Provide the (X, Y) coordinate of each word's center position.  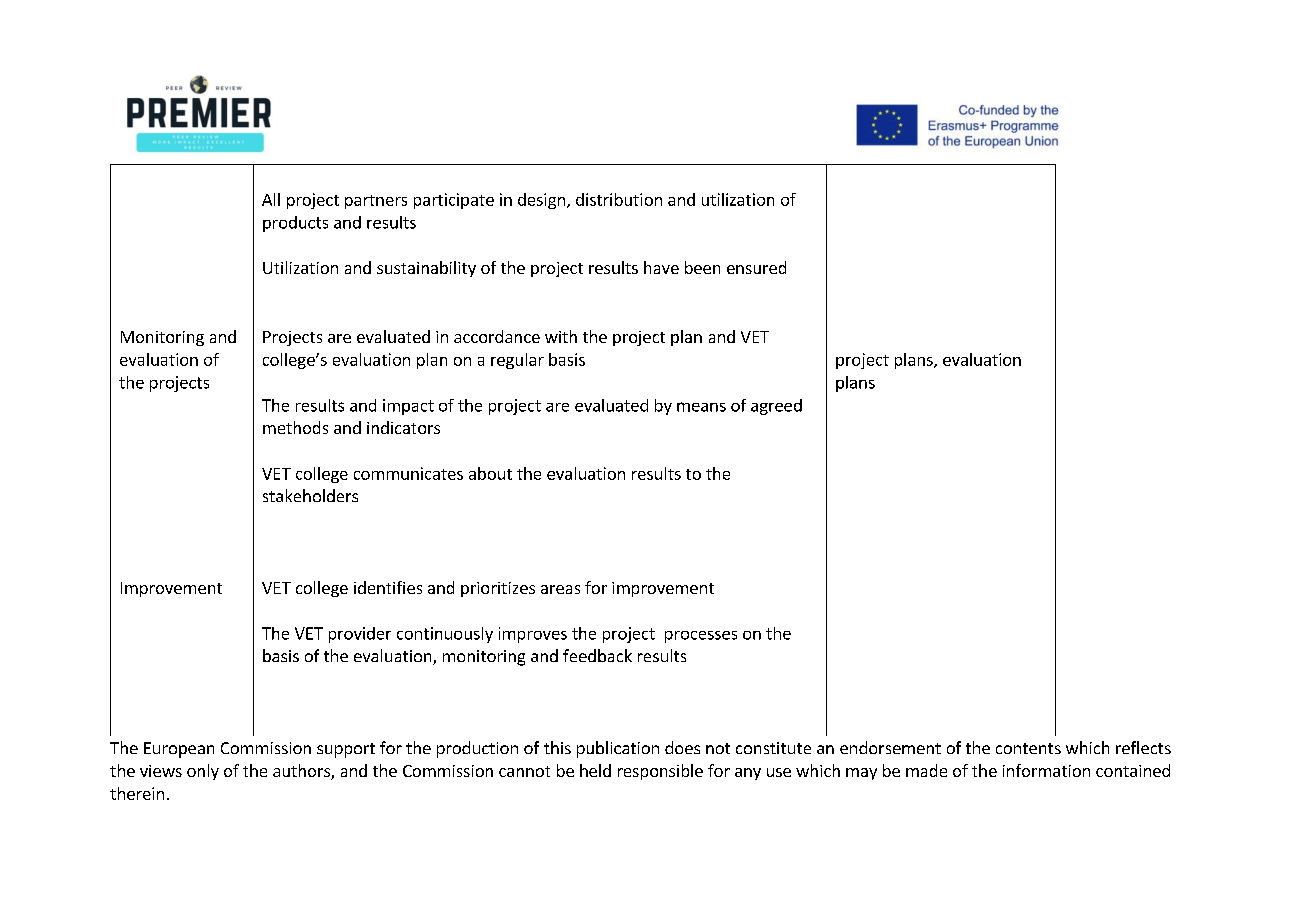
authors (302, 772)
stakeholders (310, 495)
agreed (776, 407)
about (490, 473)
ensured (756, 267)
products (295, 224)
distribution (619, 199)
